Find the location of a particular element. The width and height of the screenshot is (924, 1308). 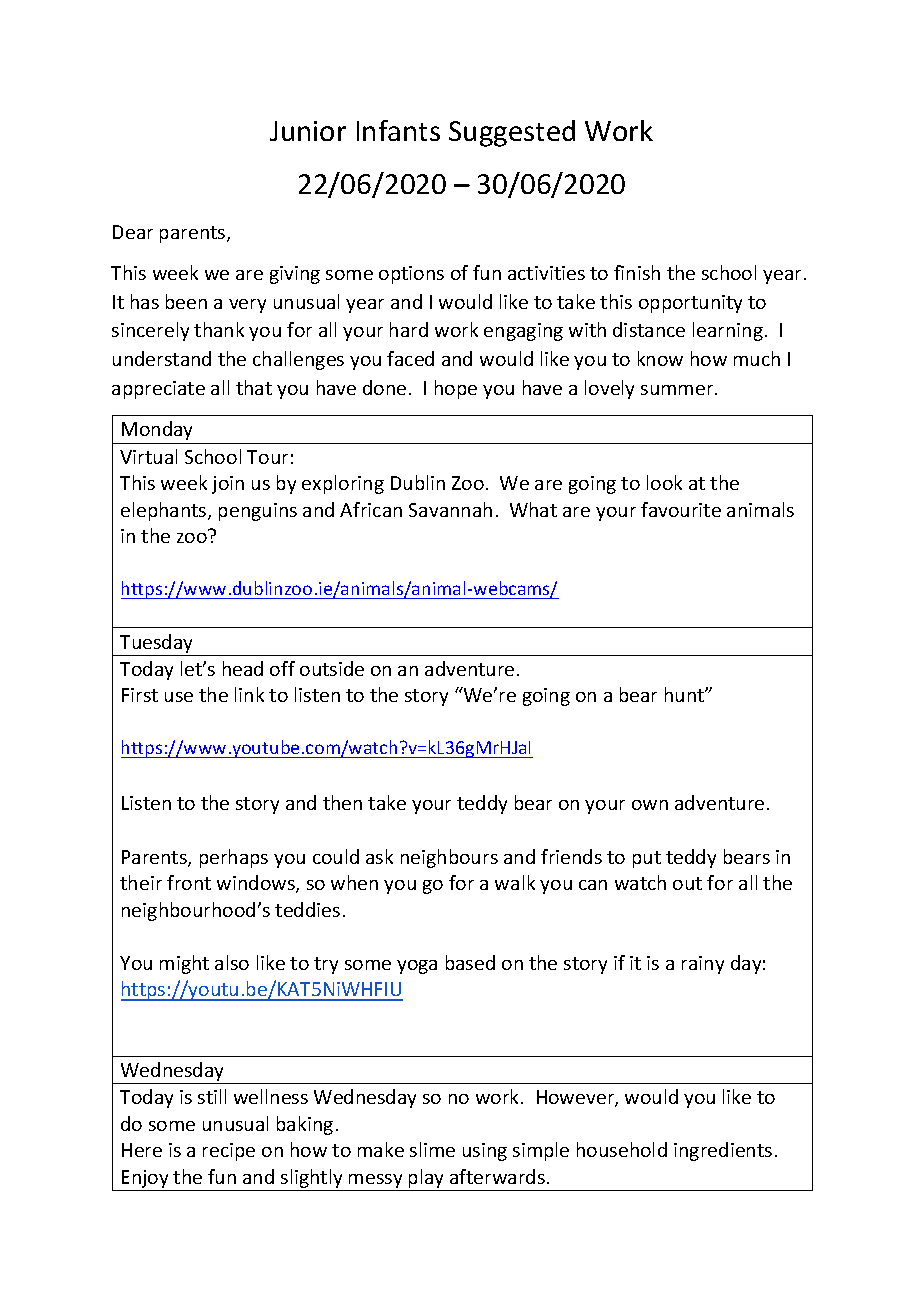

finish is located at coordinates (637, 272).
